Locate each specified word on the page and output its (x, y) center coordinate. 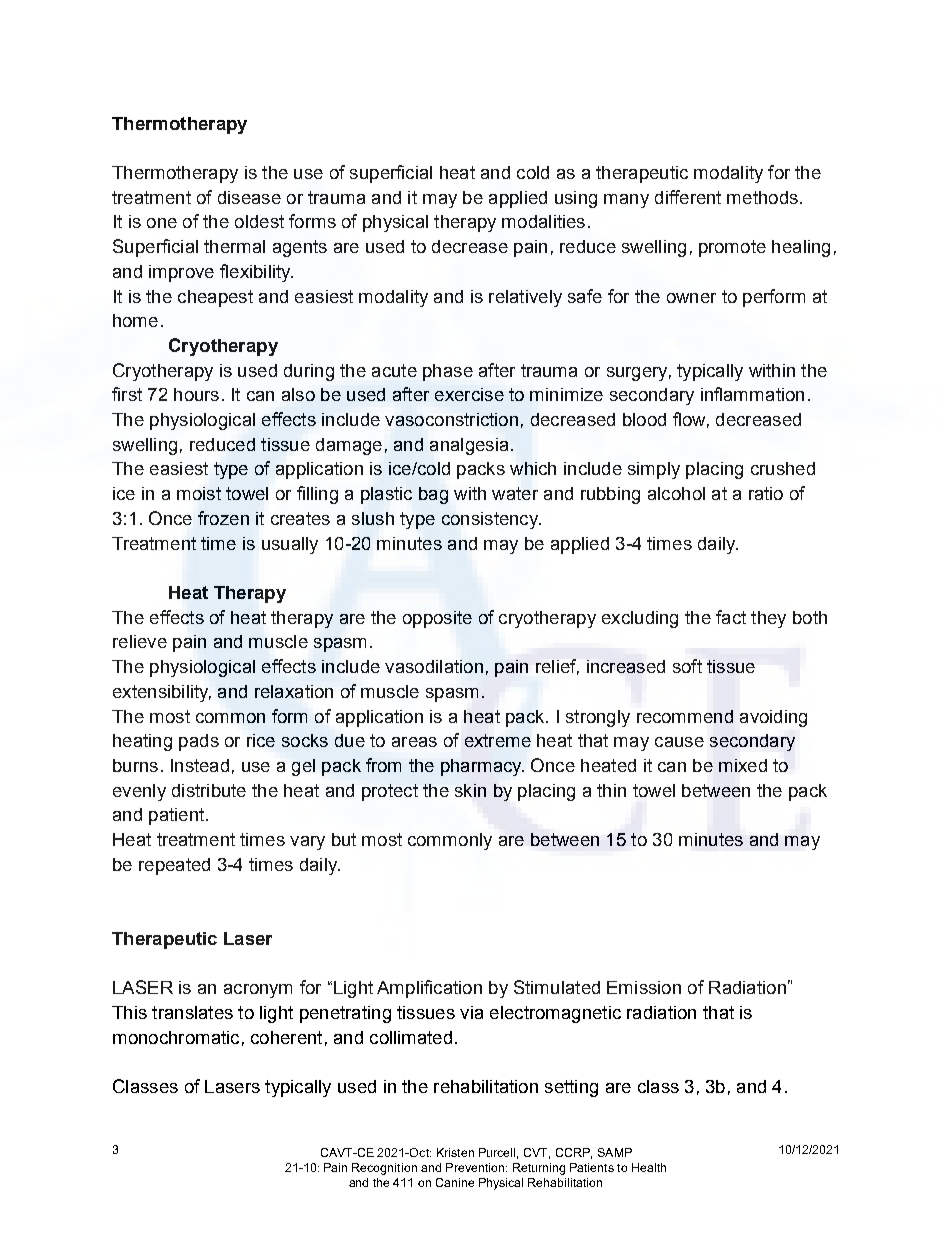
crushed (783, 468)
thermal (234, 246)
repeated (174, 866)
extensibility (162, 693)
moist (199, 493)
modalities (543, 221)
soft (687, 666)
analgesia (469, 446)
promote (732, 248)
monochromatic (176, 1037)
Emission (644, 987)
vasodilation (434, 666)
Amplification (429, 989)
